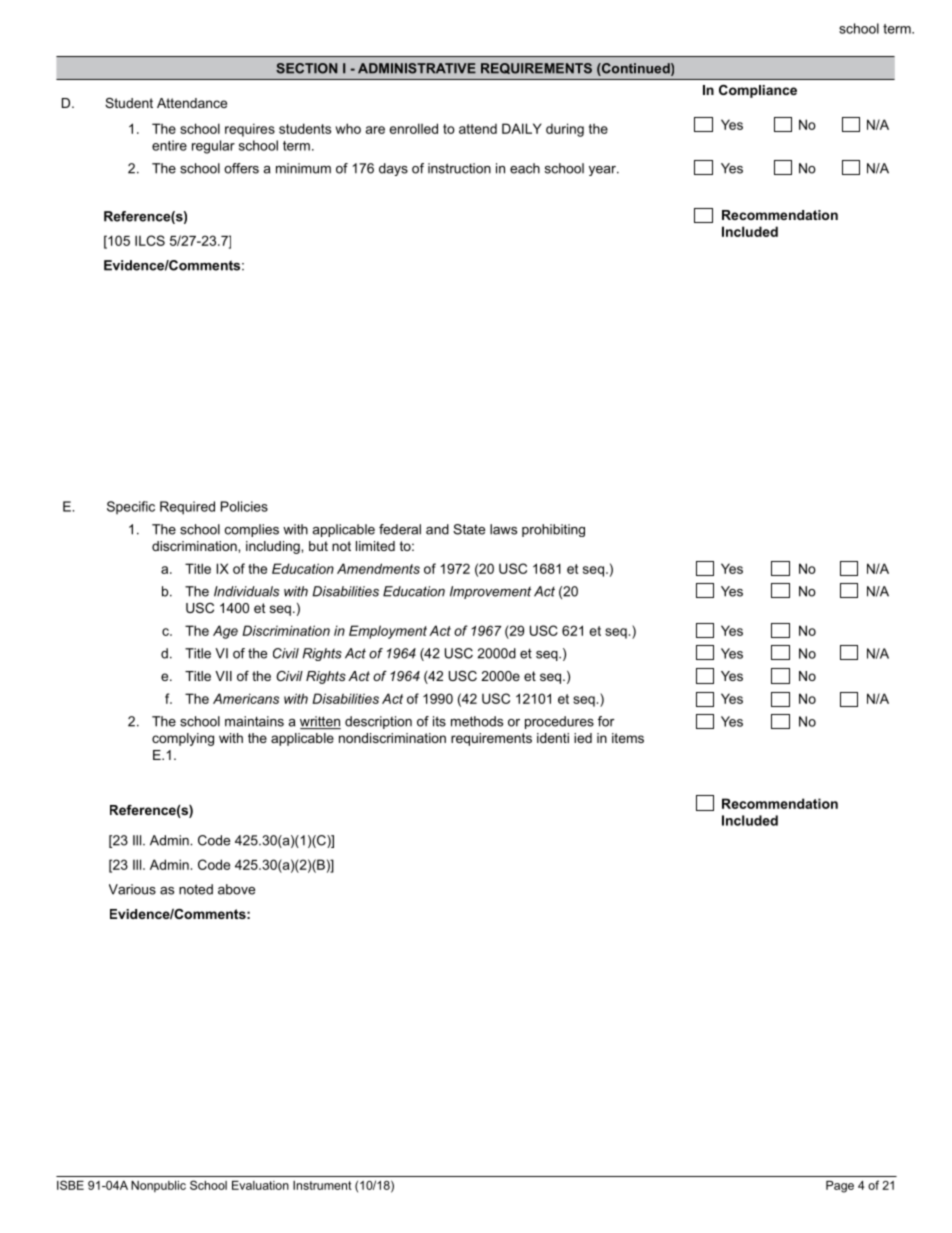  Describe the element at coordinates (583, 738) in the document. I see `ied` at that location.
